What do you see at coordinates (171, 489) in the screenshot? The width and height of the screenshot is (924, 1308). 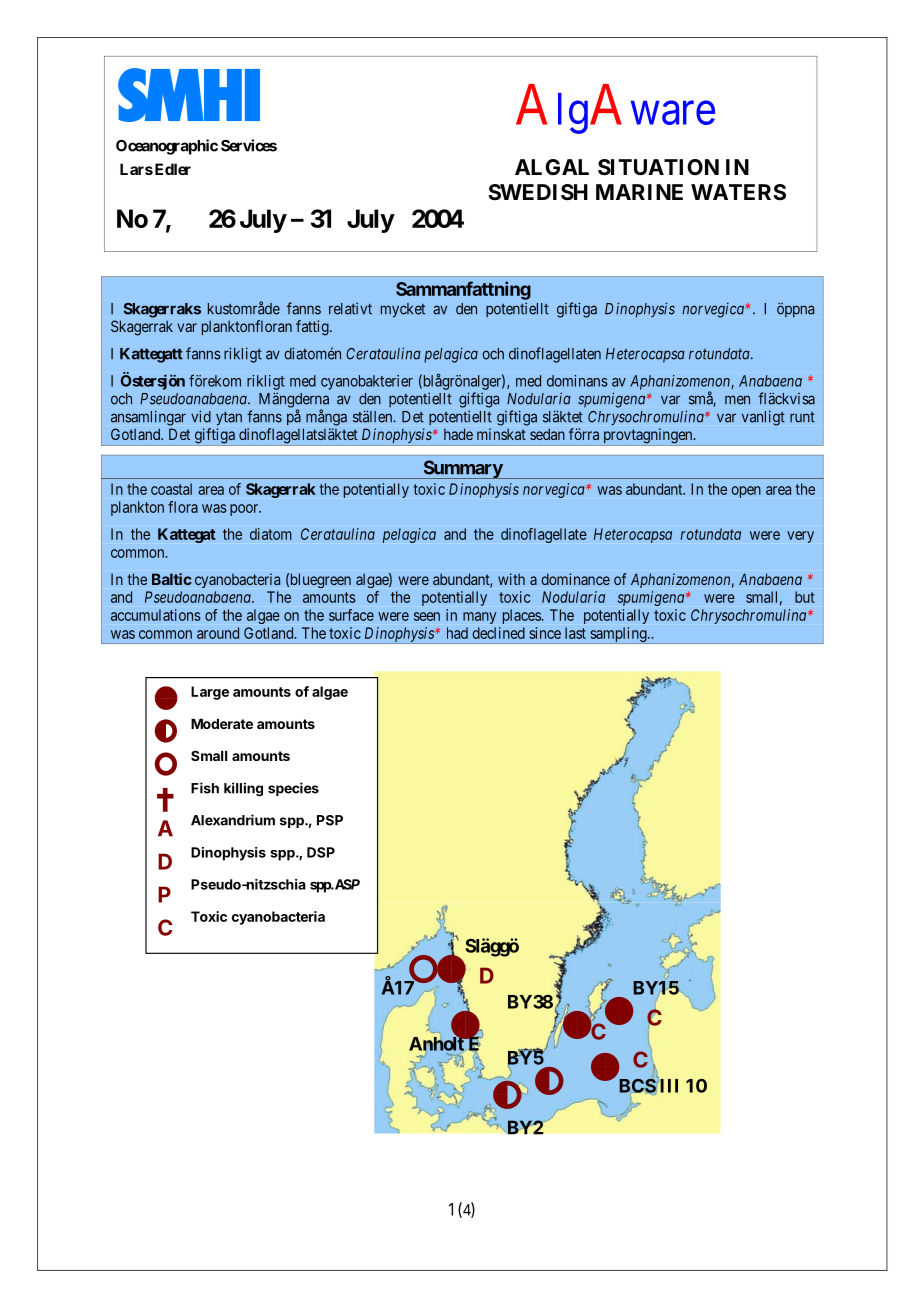 I see `coastal` at bounding box center [171, 489].
